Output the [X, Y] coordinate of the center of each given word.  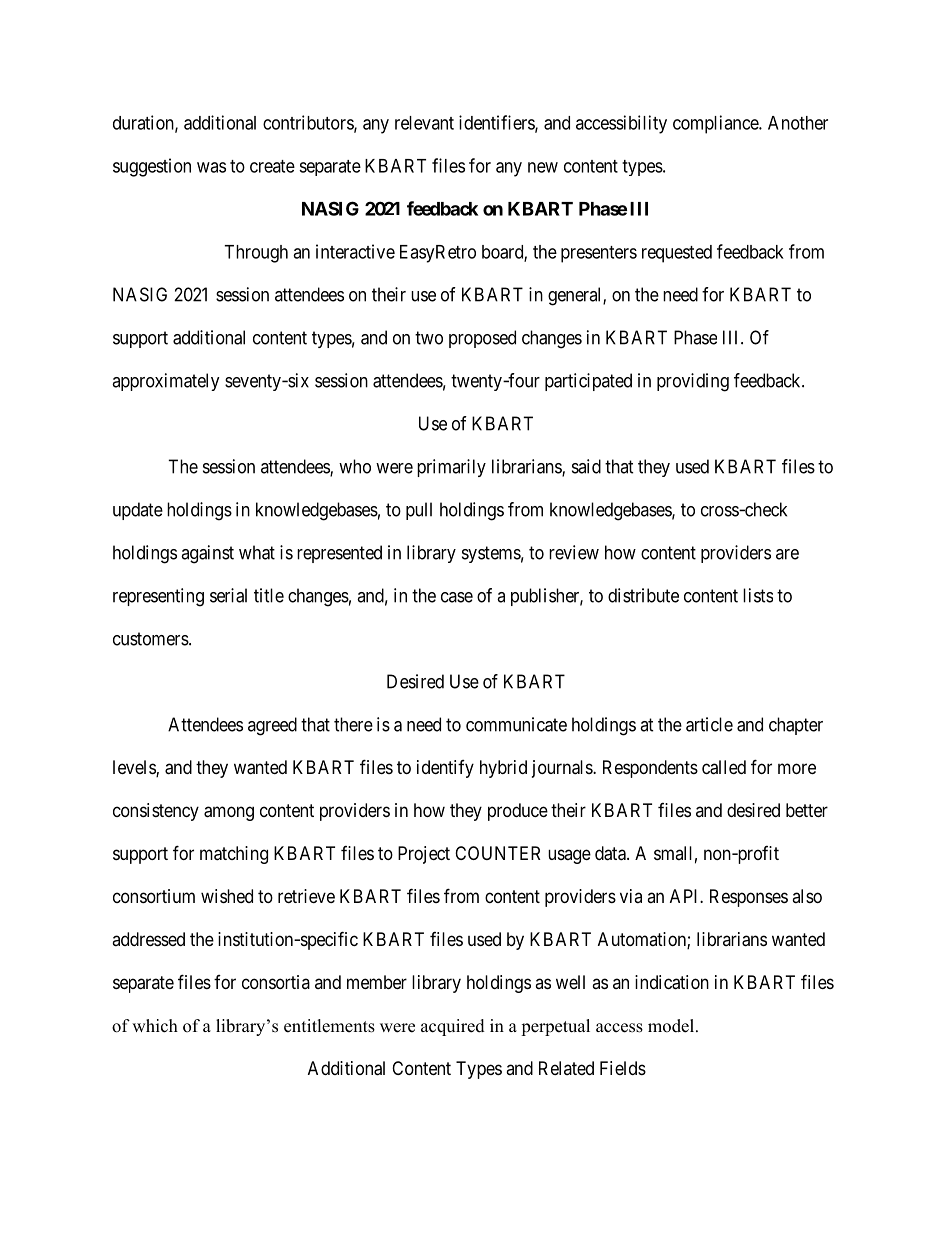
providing [693, 382]
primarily [451, 468]
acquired [453, 1027]
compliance [716, 124]
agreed [272, 726]
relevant [424, 123]
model [671, 1026]
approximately [166, 382]
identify [445, 769]
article [709, 724]
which [155, 1026]
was [211, 167]
